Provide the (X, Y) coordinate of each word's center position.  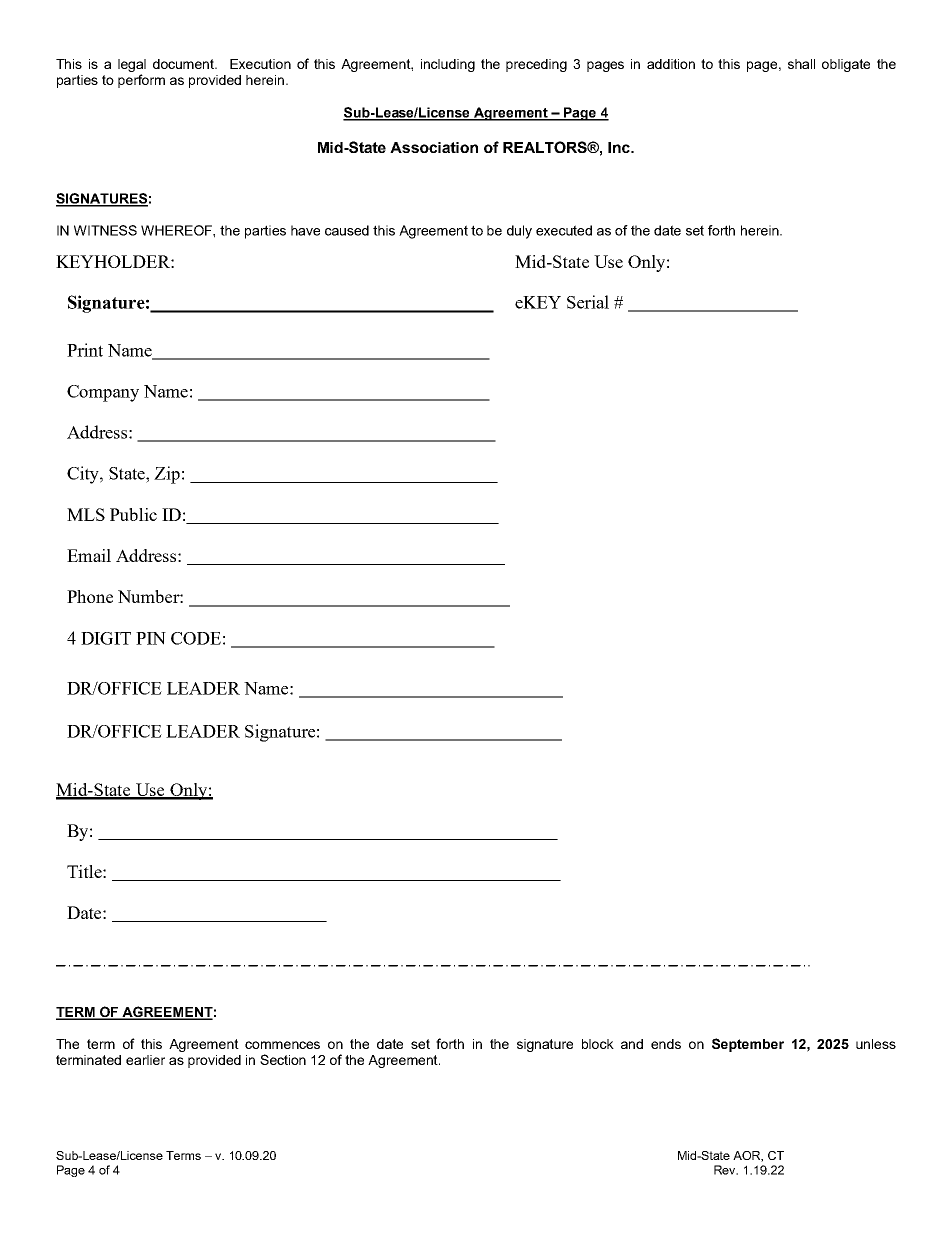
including (448, 65)
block (598, 1044)
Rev (726, 1170)
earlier (145, 1060)
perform (141, 81)
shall (801, 64)
